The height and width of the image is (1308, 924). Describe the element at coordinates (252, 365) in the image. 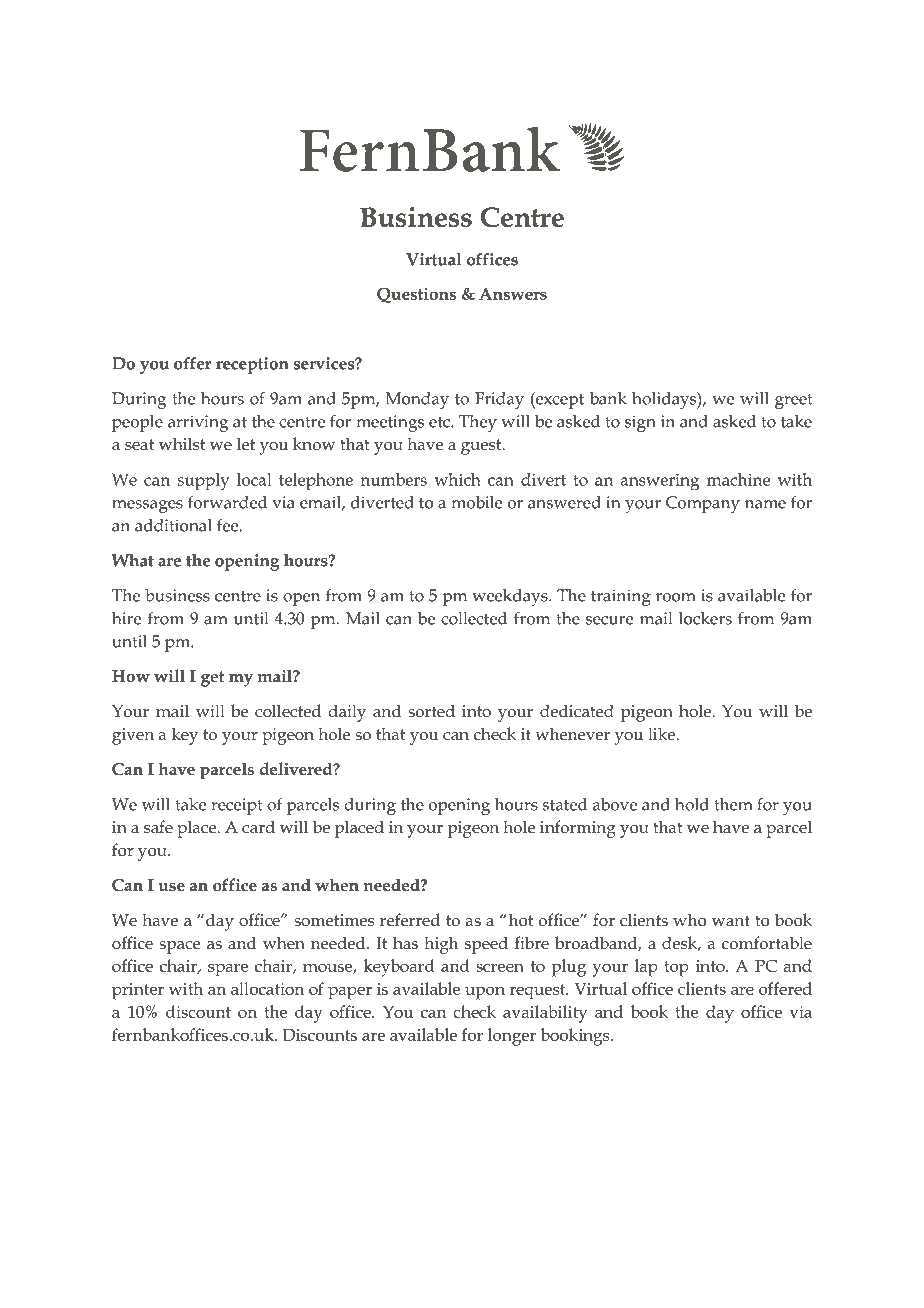

I see `reception` at that location.
